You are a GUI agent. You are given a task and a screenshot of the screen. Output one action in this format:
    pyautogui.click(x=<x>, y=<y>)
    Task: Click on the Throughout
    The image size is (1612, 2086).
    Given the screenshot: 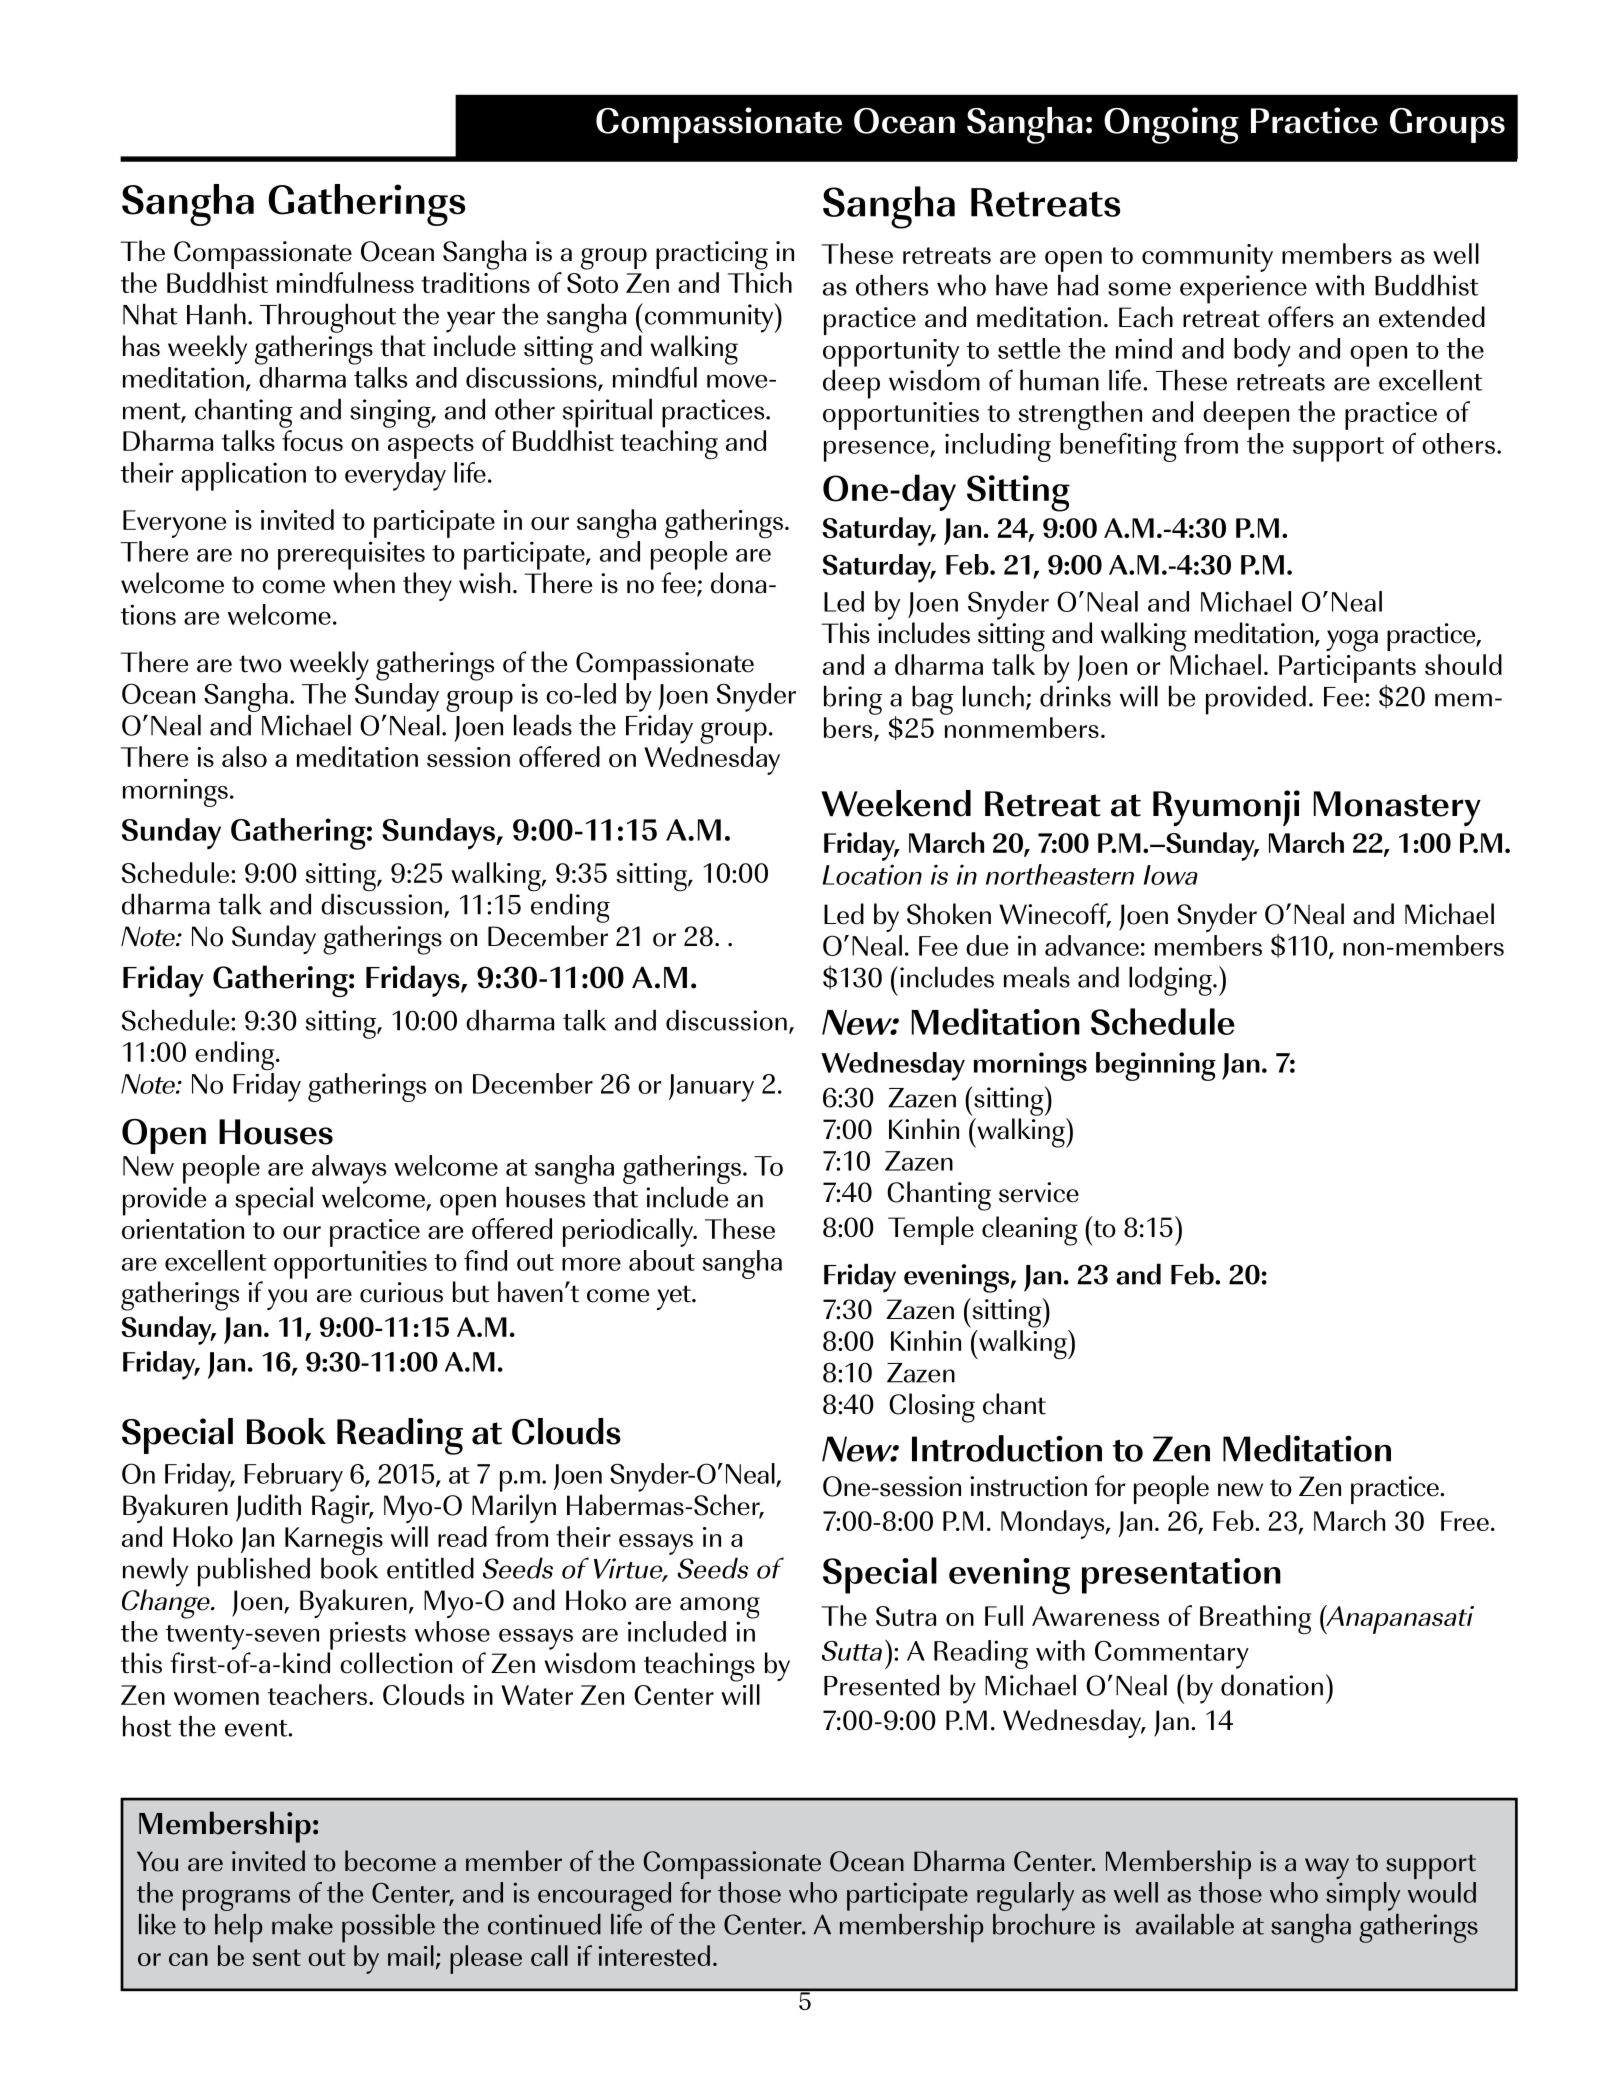 What is the action you would take?
    pyautogui.click(x=328, y=318)
